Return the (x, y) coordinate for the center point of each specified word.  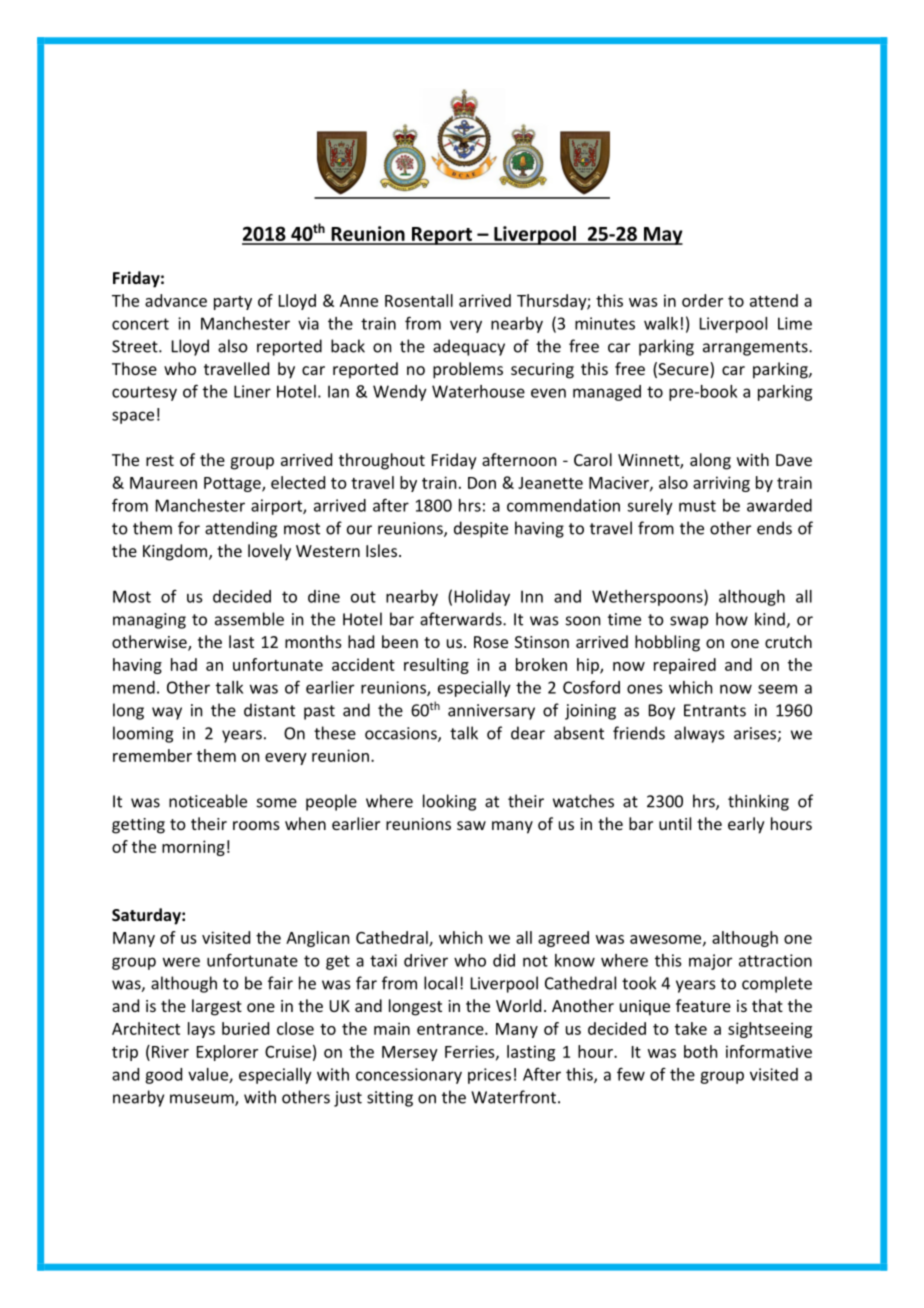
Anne (359, 301)
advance (176, 300)
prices (489, 1076)
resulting (436, 666)
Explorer (227, 1053)
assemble (249, 619)
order (702, 300)
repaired (685, 666)
